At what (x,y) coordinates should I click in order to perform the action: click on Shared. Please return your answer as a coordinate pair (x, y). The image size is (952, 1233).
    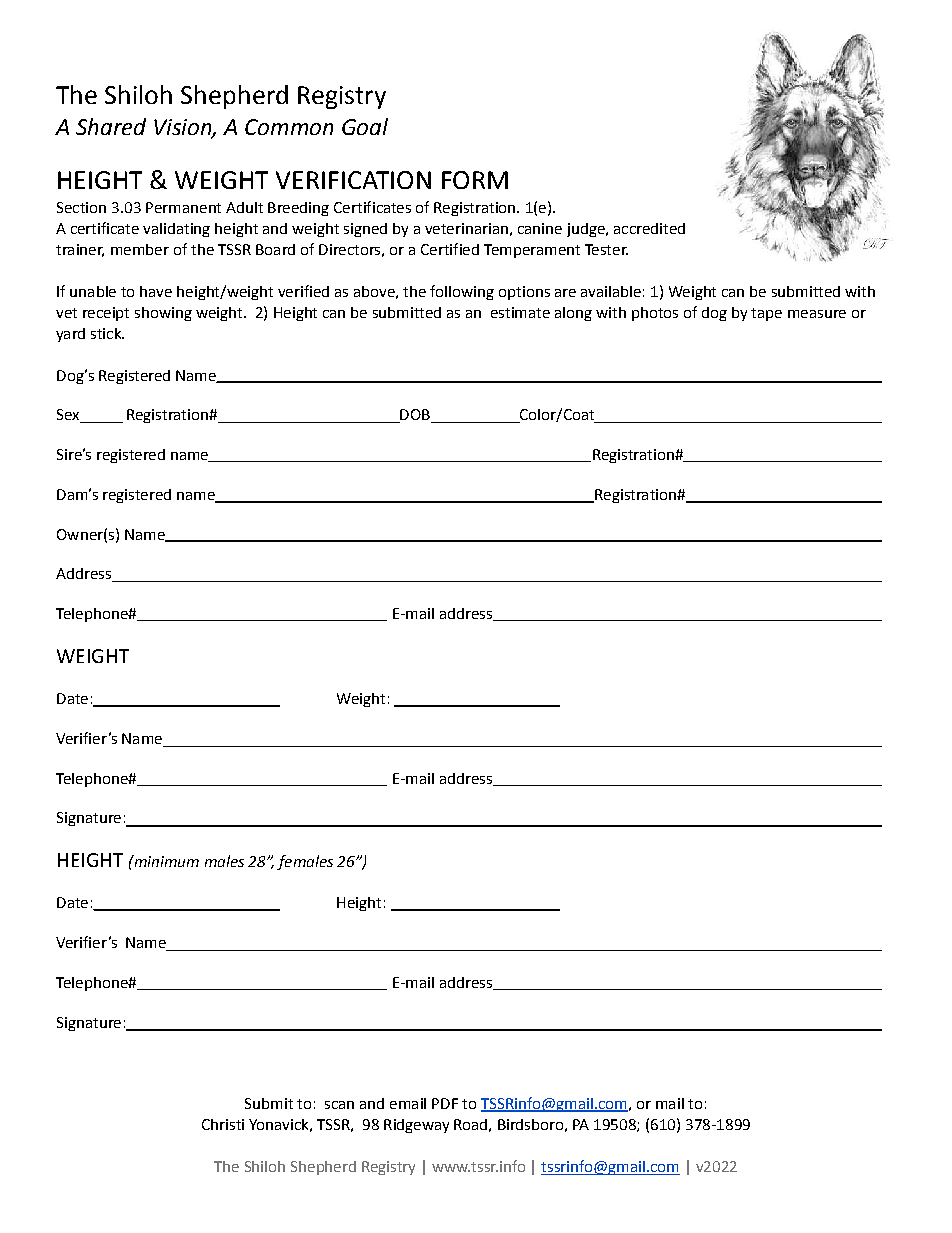
    Looking at the image, I should click on (111, 126).
